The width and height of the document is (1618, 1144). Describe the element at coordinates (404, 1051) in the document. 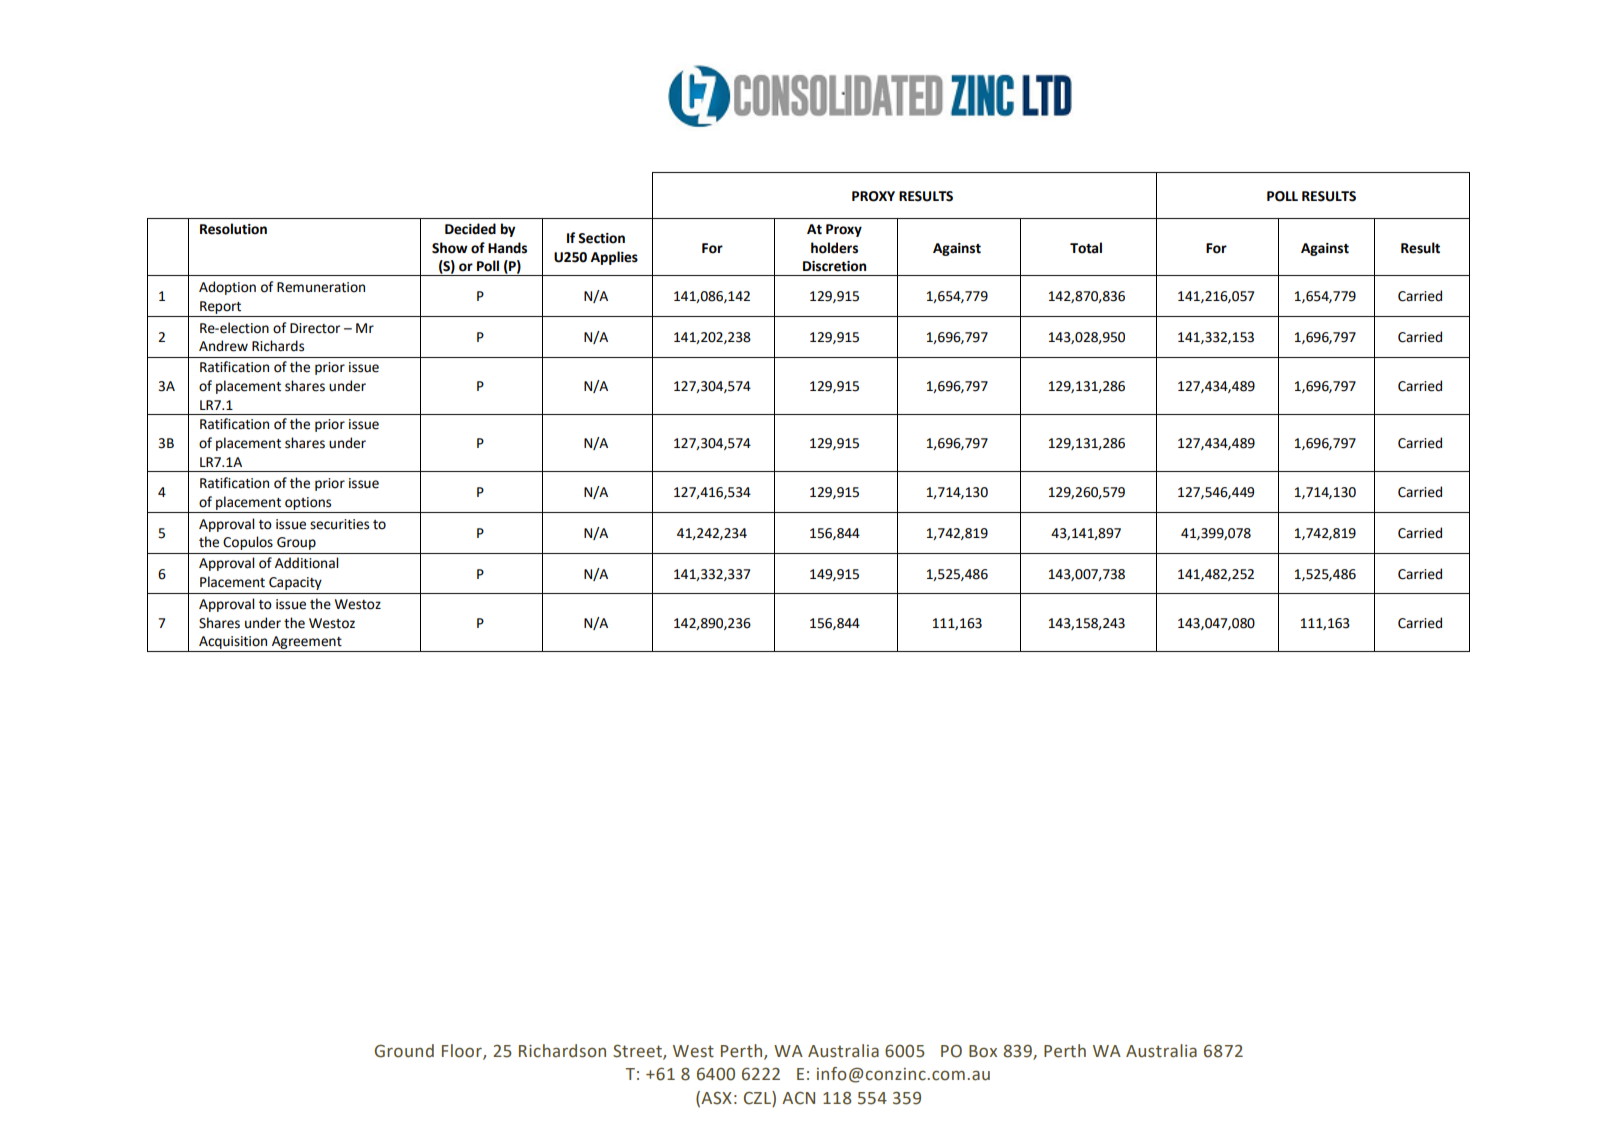

I see `Ground` at that location.
